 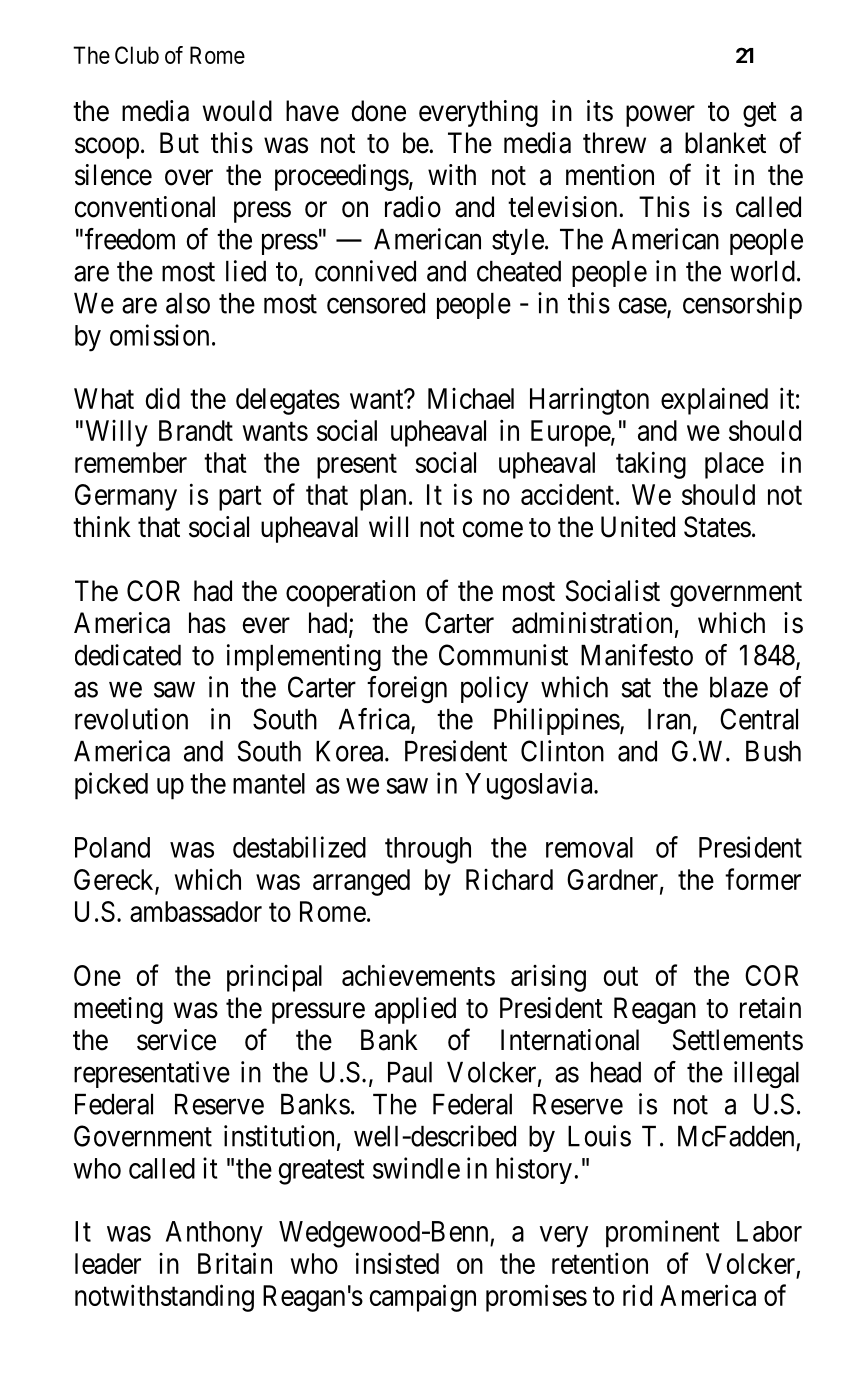 I want to click on explained, so click(x=714, y=401).
